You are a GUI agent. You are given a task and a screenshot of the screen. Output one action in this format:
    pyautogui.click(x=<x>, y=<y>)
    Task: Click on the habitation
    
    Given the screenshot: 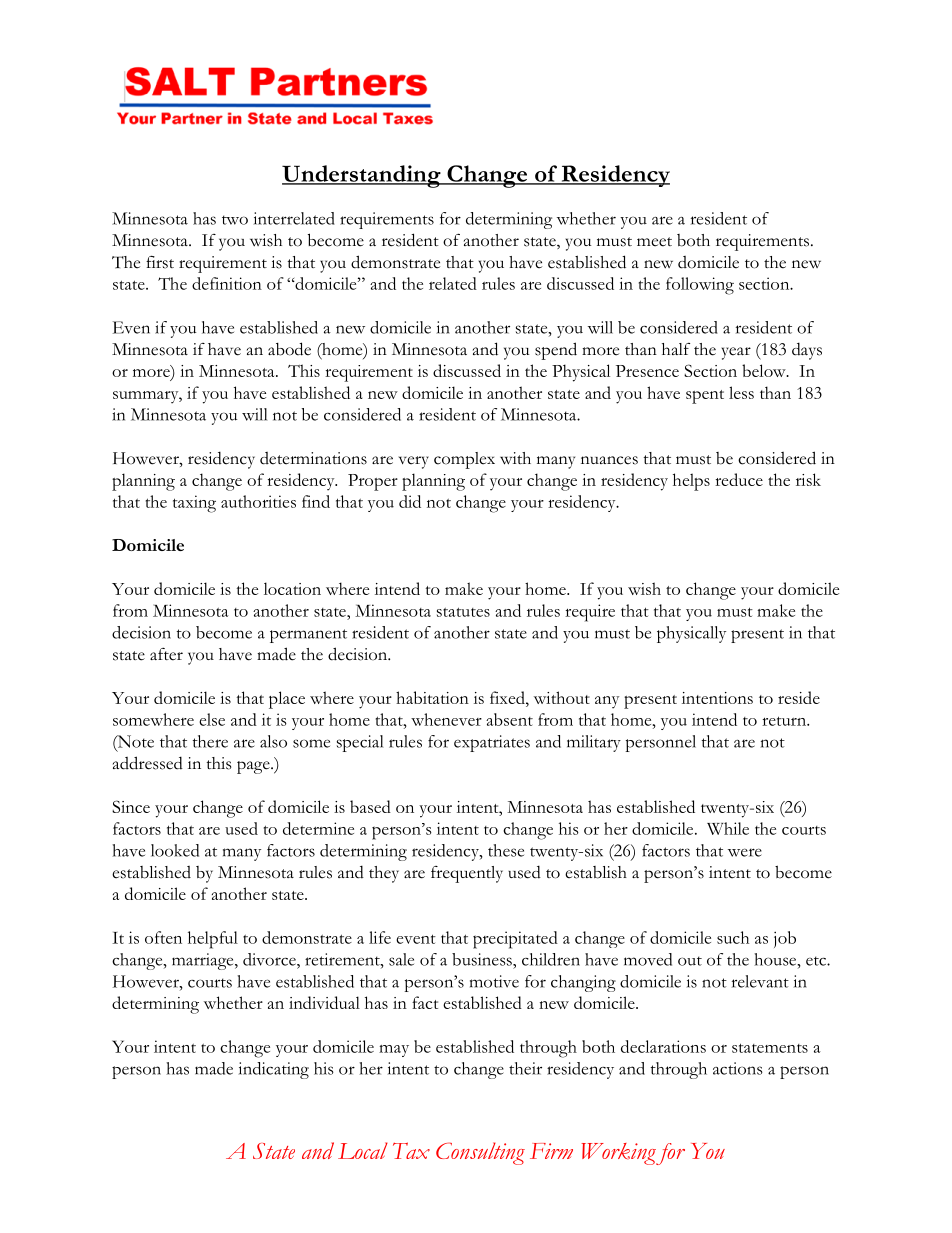 What is the action you would take?
    pyautogui.click(x=432, y=697)
